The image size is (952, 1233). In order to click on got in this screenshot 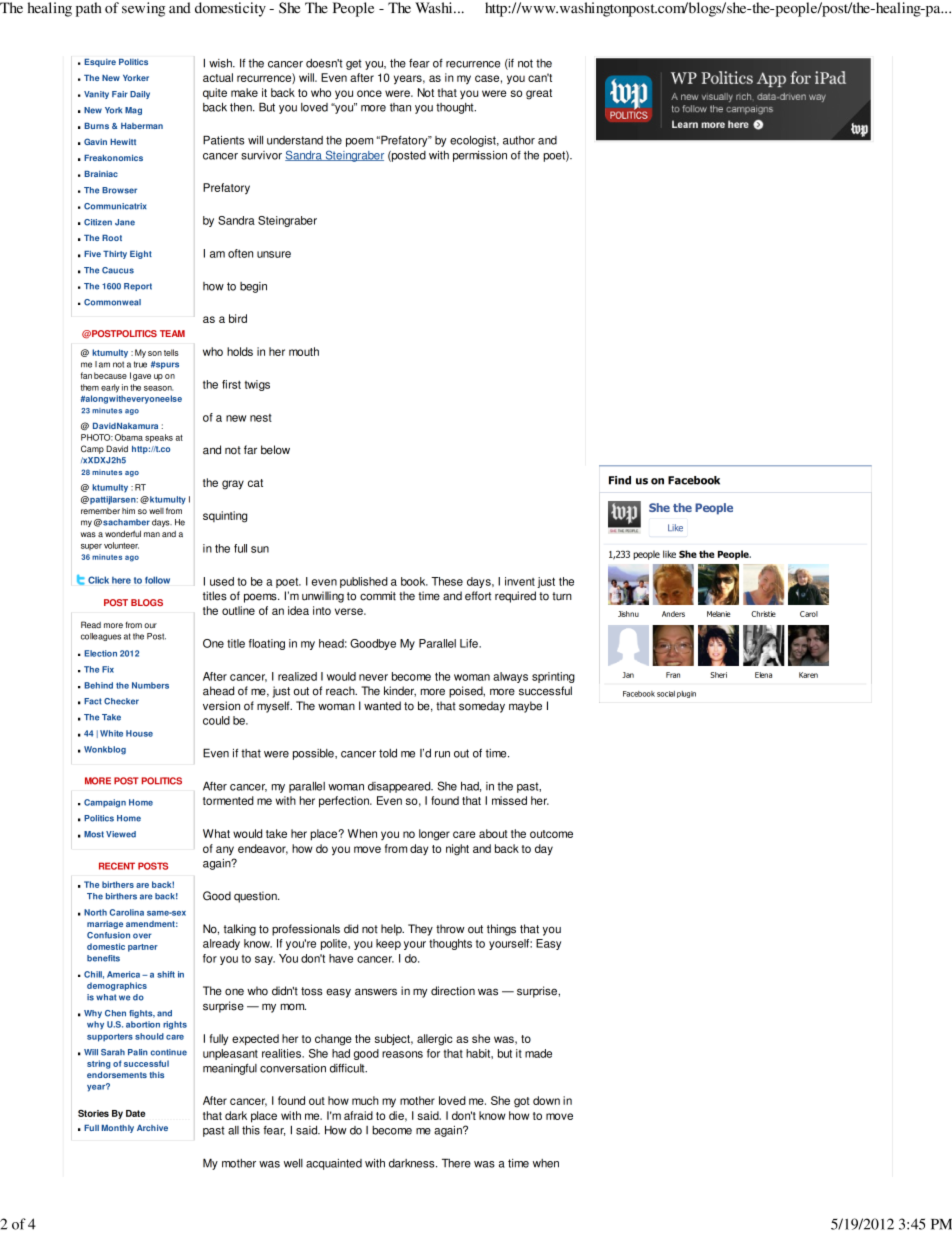, I will do `click(522, 1102)`.
